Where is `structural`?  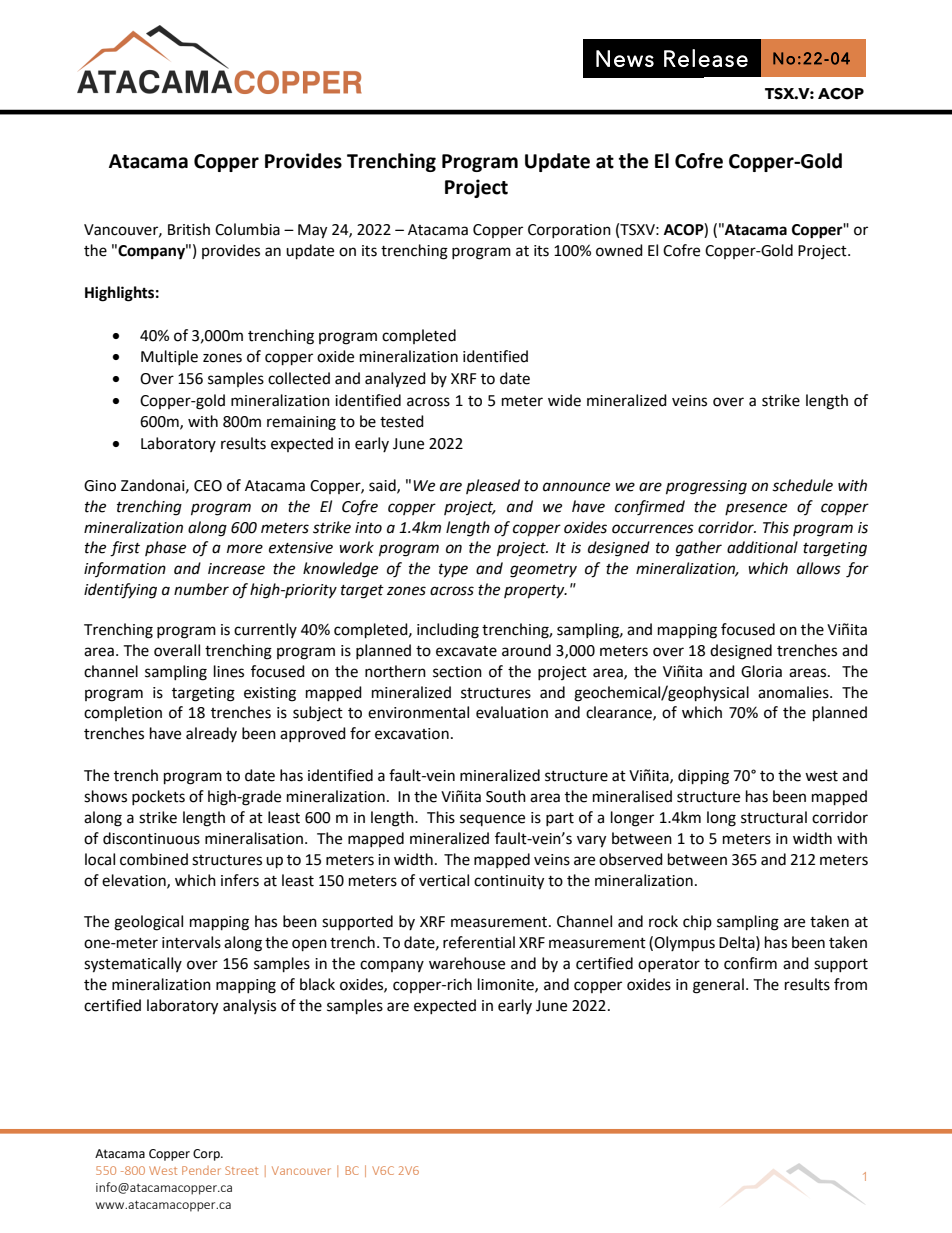
structural is located at coordinates (774, 817).
